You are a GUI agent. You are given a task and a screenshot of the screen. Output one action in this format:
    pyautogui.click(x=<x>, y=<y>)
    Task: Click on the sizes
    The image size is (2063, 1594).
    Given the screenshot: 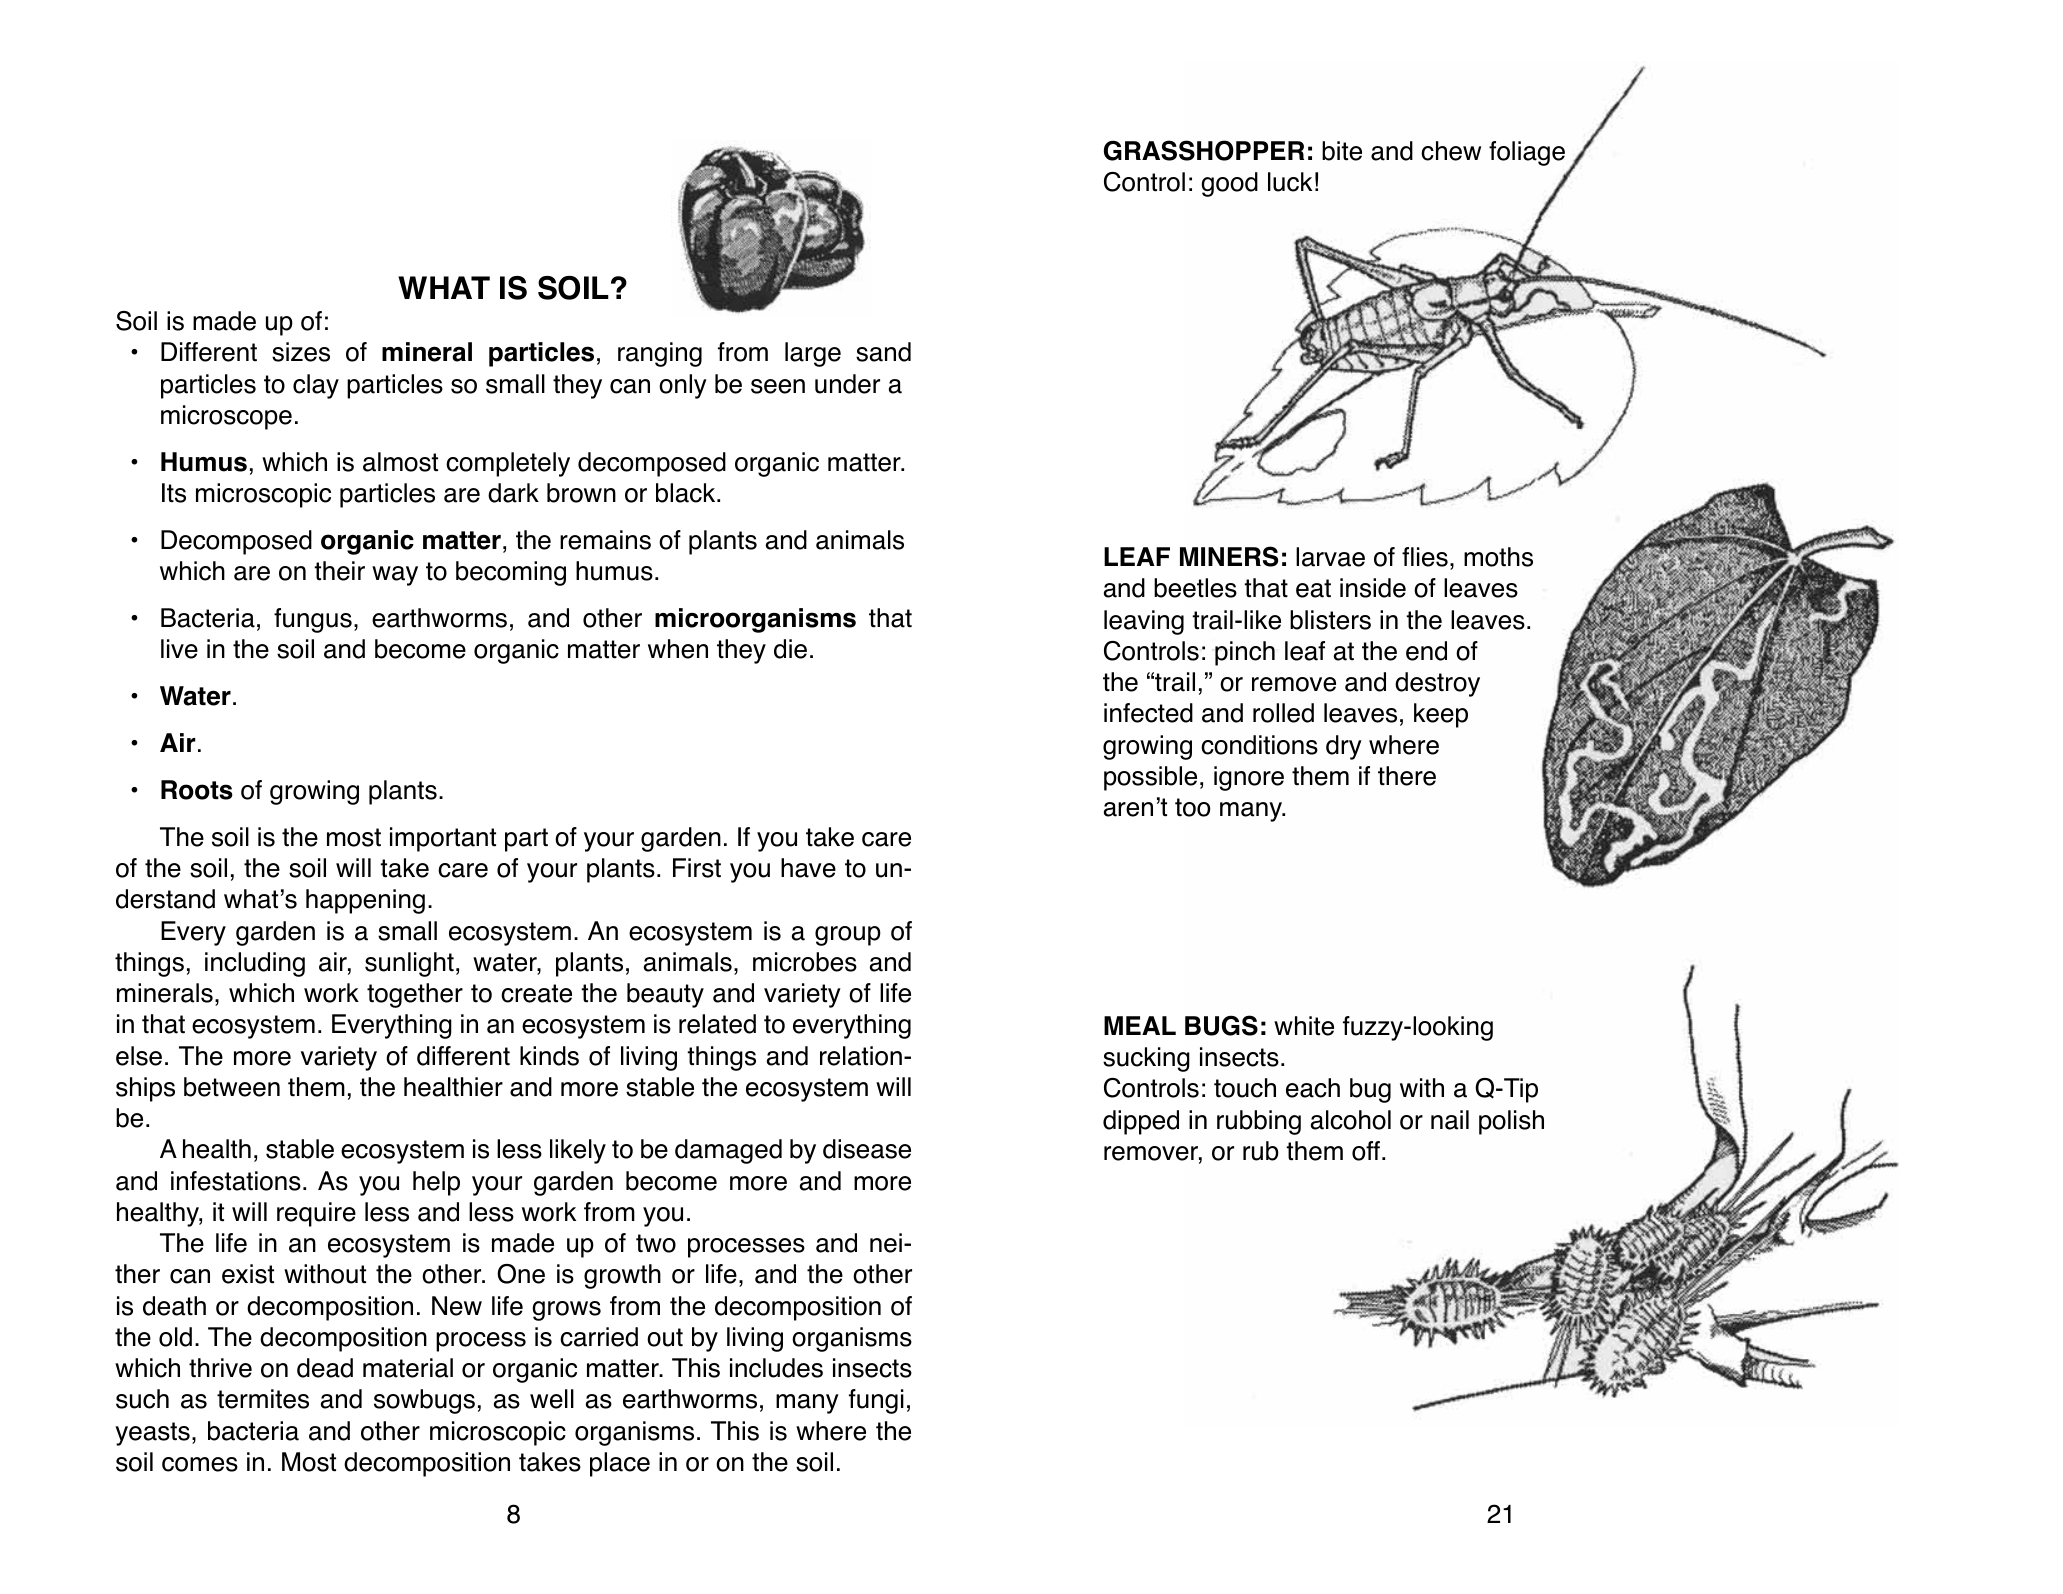 What is the action you would take?
    pyautogui.click(x=301, y=352)
